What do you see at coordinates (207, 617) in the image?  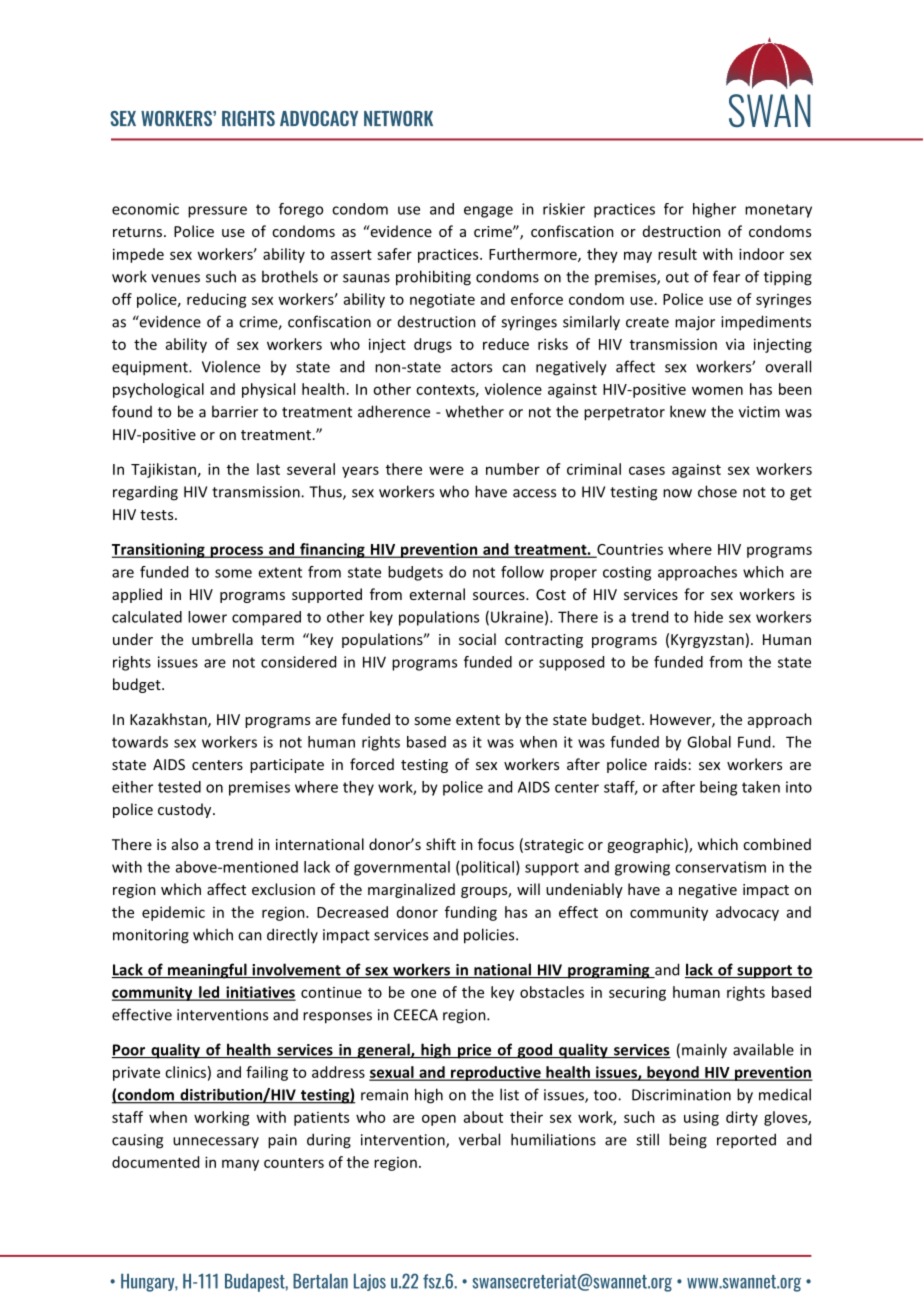 I see `lower` at bounding box center [207, 617].
